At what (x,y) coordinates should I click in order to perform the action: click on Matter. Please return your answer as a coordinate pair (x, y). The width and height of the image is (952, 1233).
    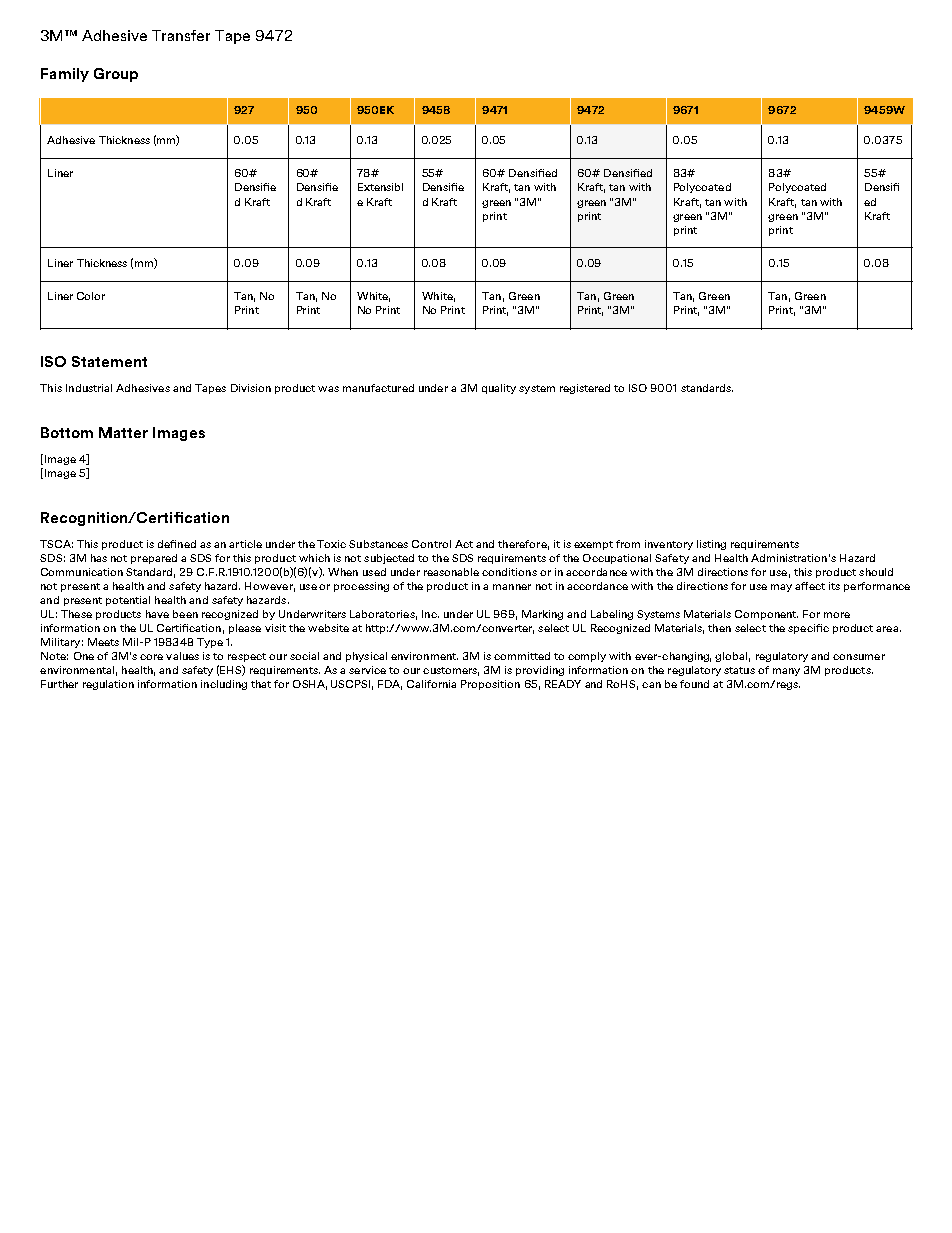
    Looking at the image, I should click on (123, 432).
